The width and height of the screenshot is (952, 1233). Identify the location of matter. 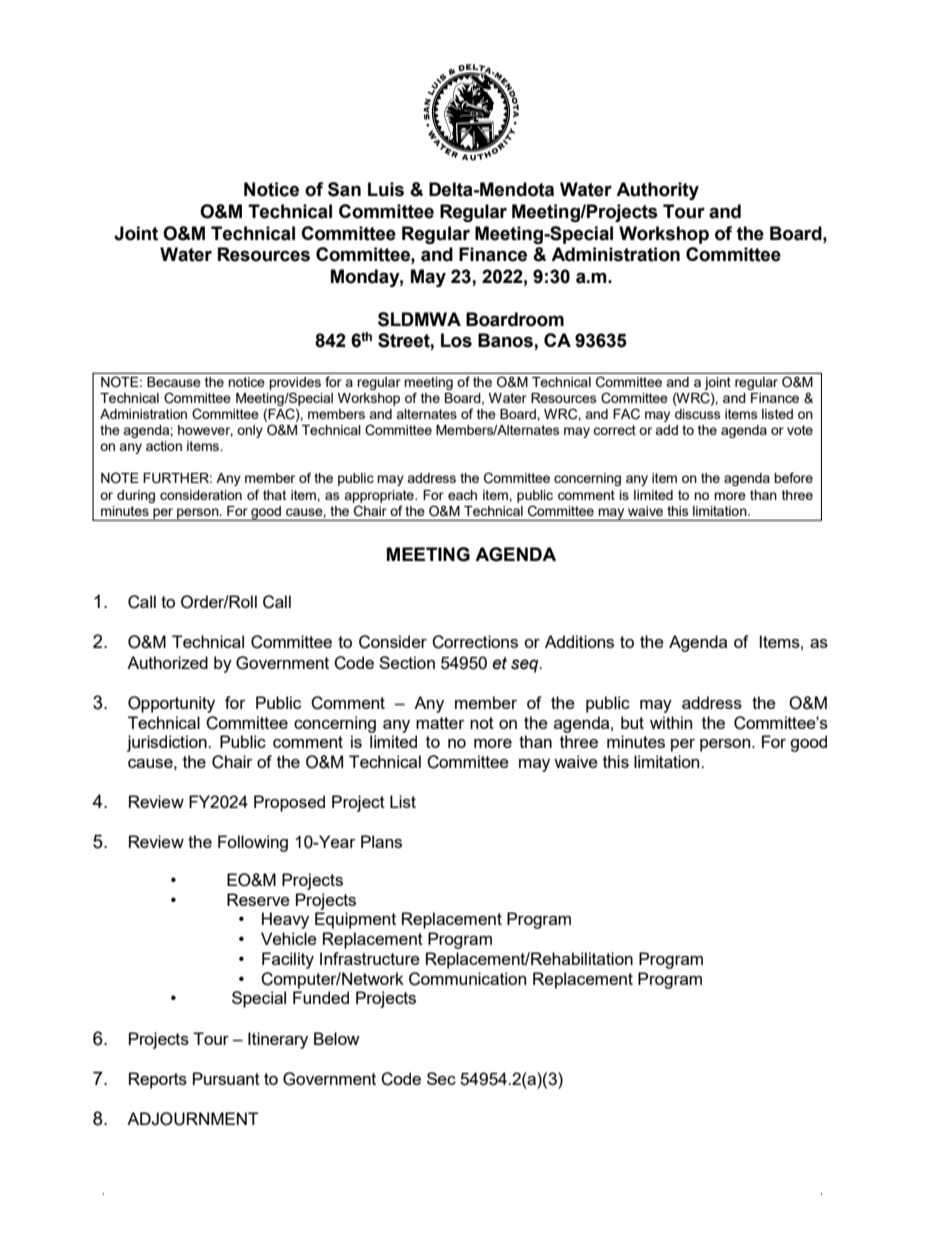
(440, 723).
